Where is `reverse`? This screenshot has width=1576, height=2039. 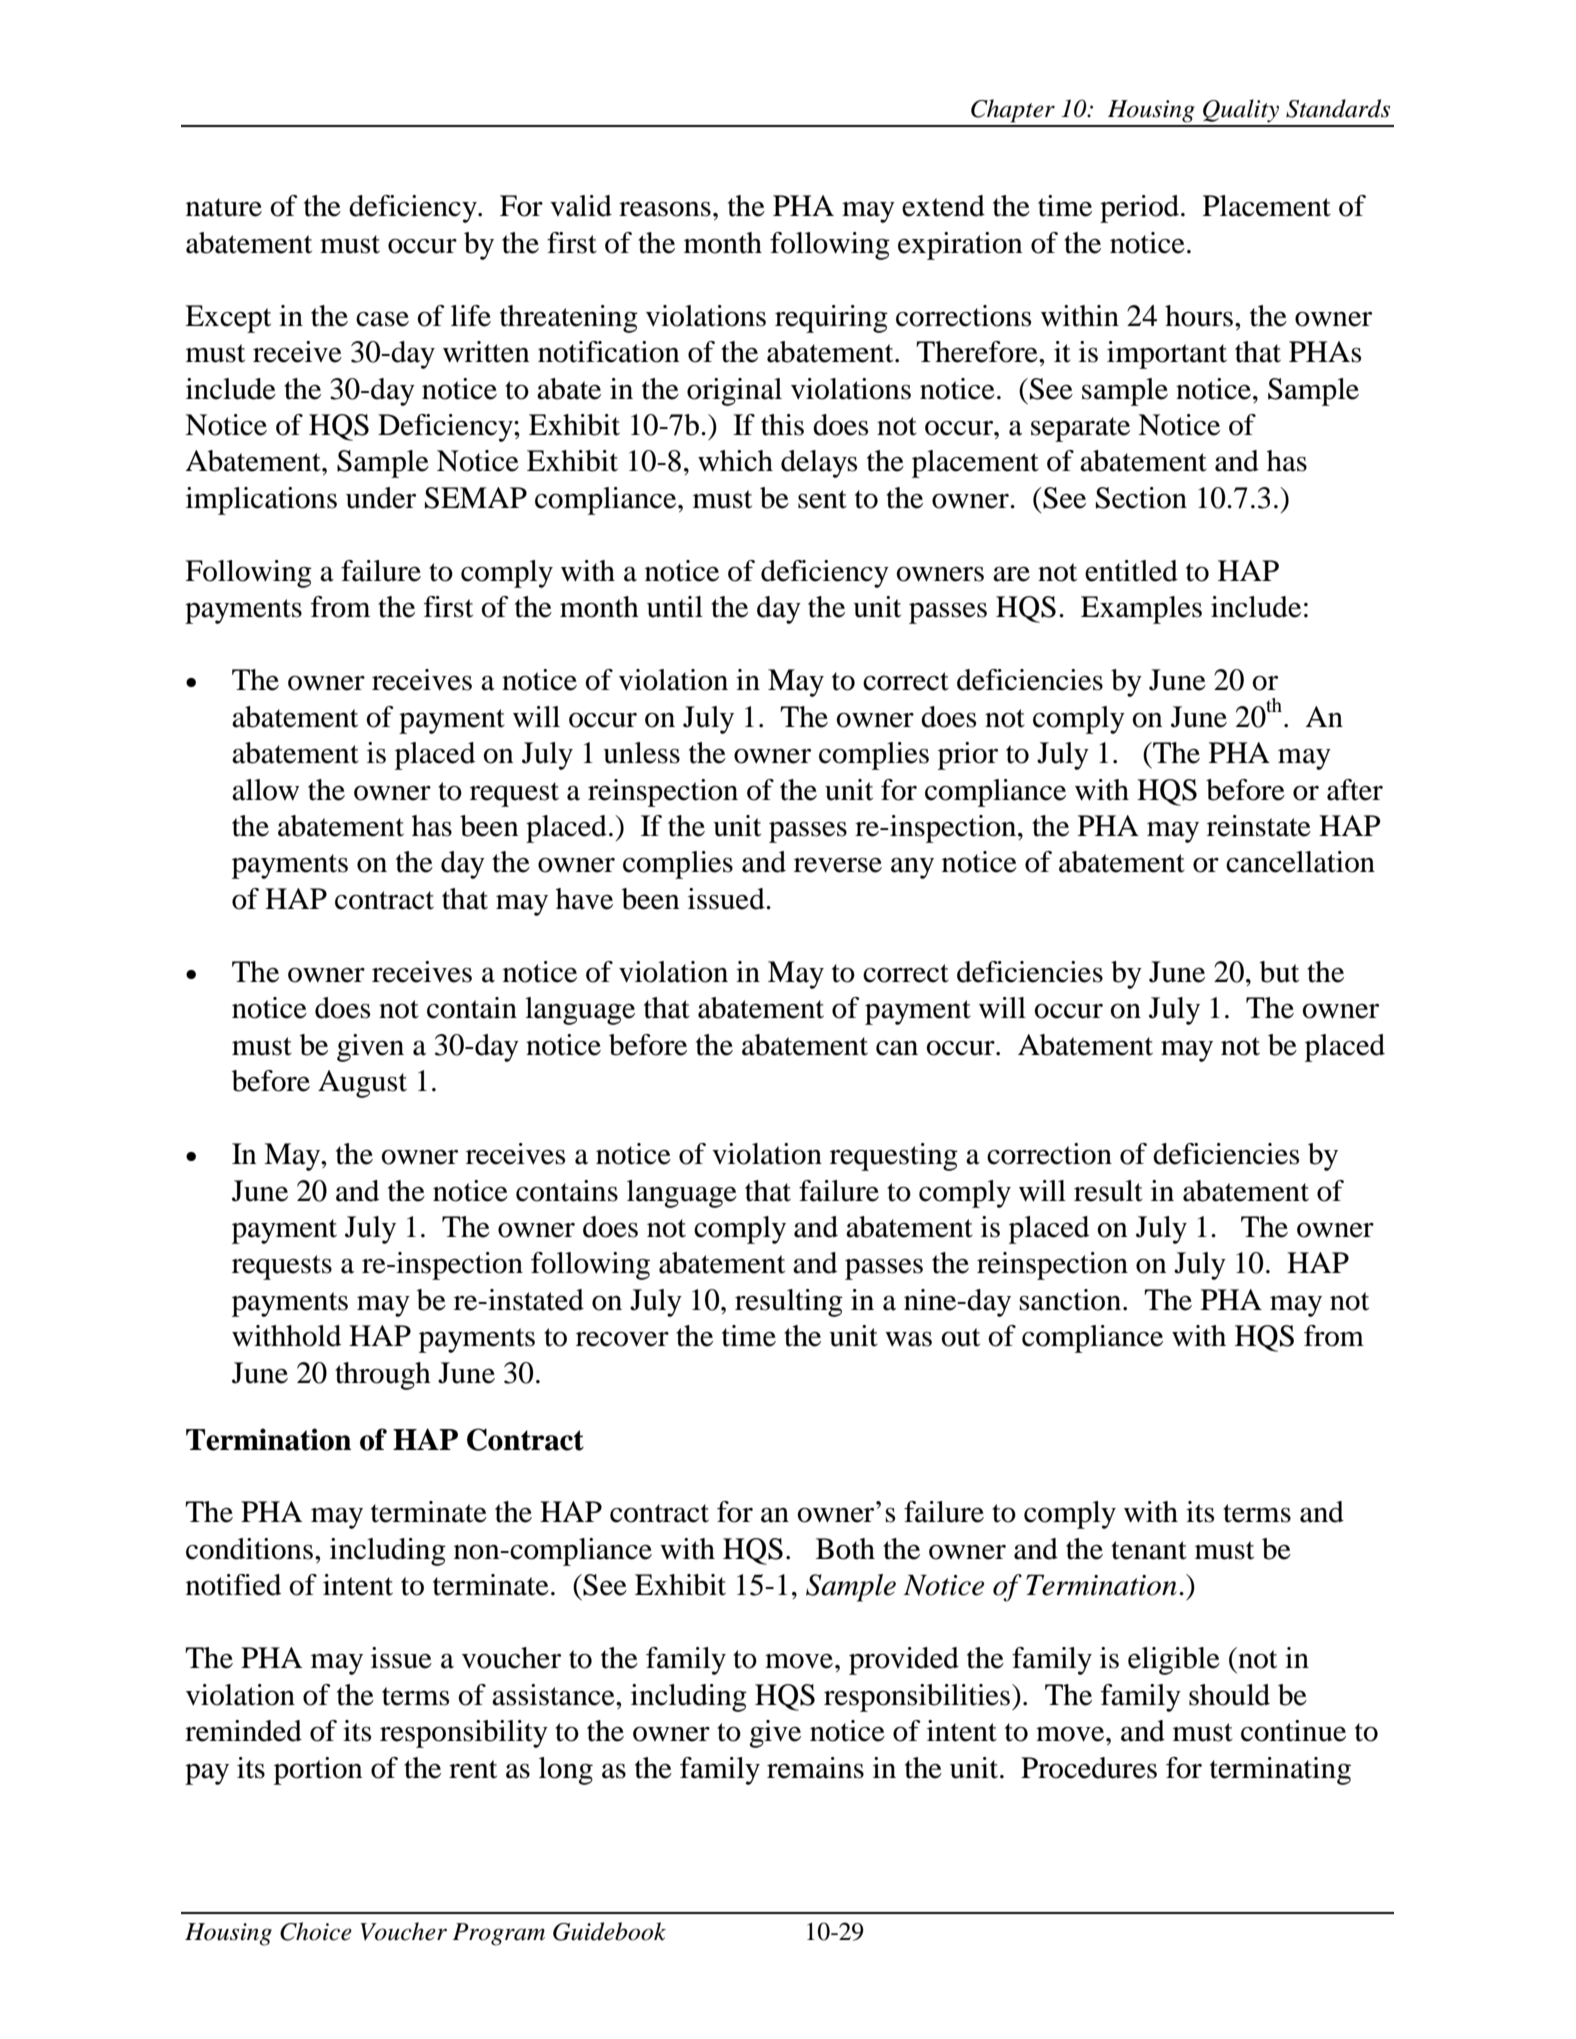 reverse is located at coordinates (838, 865).
